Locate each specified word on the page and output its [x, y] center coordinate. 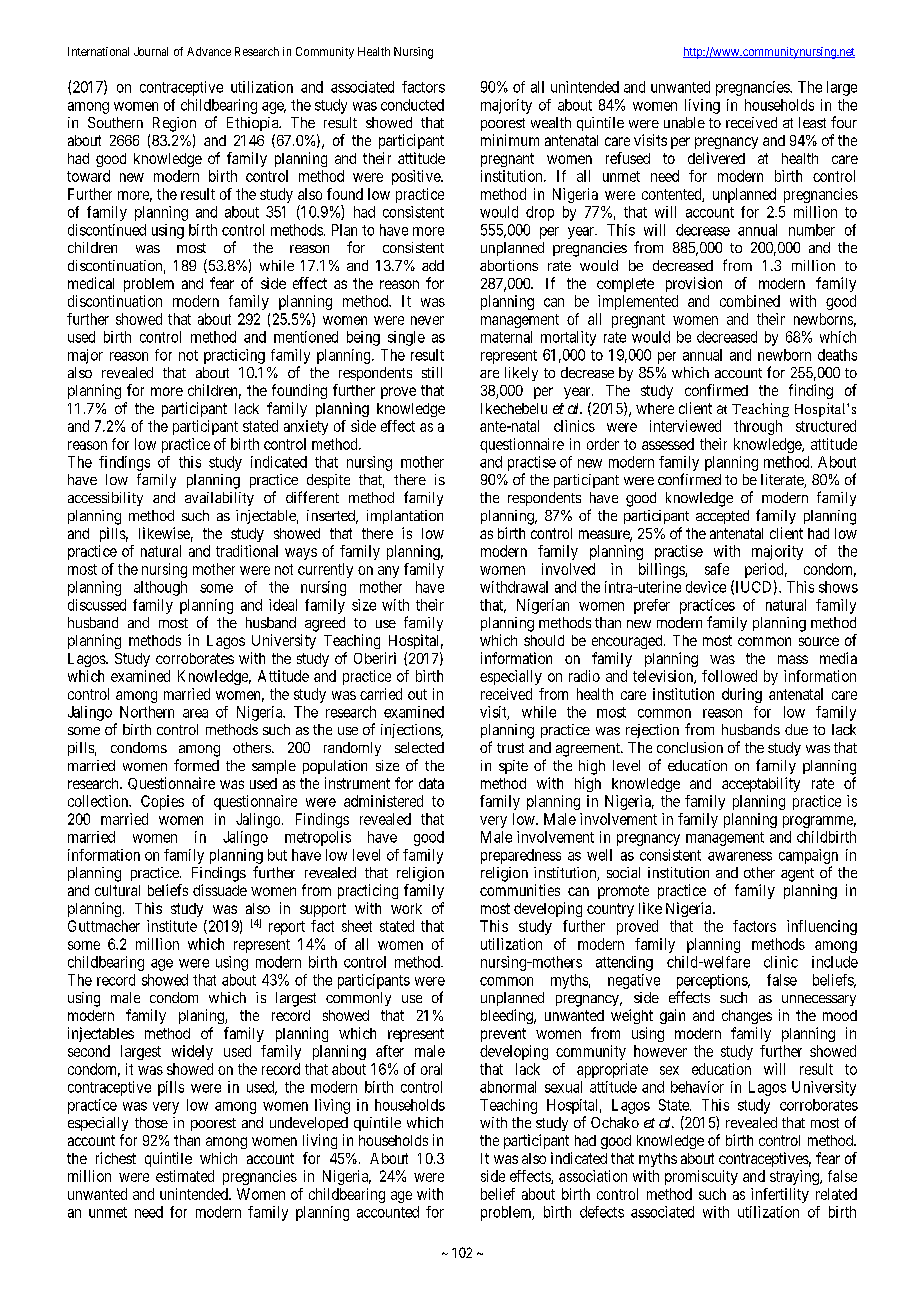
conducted [412, 105]
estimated [185, 1176]
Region [174, 124]
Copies [162, 802]
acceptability [761, 784]
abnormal [508, 1087]
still [432, 372]
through [758, 427]
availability [219, 499]
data [431, 783]
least [812, 122]
